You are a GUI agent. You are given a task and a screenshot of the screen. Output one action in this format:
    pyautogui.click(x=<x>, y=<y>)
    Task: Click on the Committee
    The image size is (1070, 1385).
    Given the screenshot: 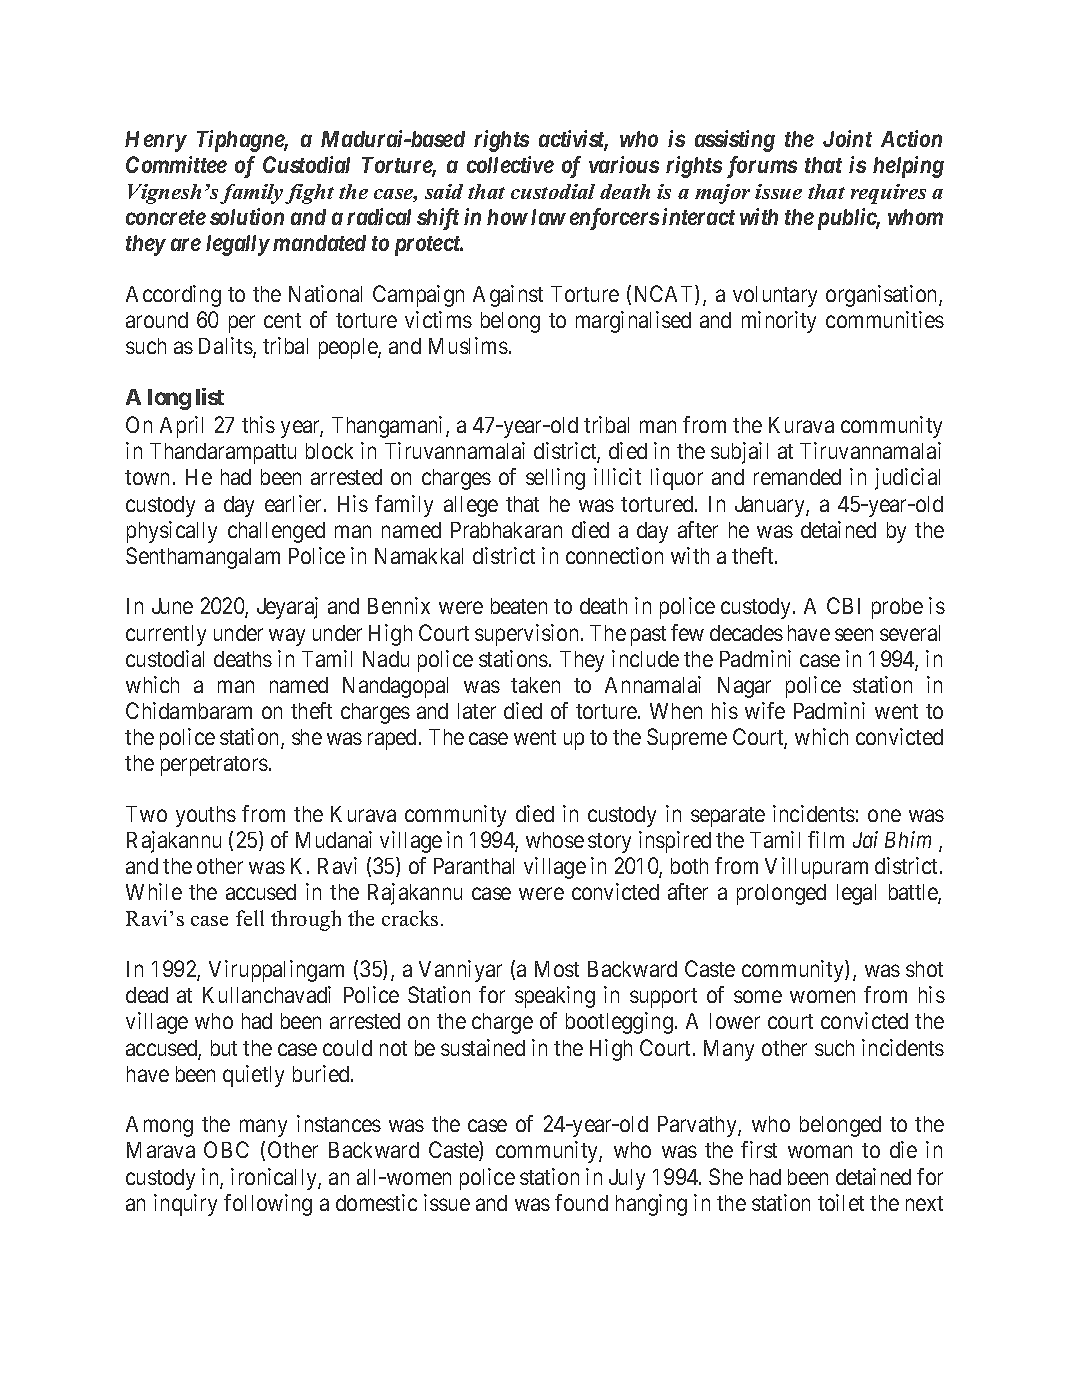 What is the action you would take?
    pyautogui.click(x=176, y=164)
